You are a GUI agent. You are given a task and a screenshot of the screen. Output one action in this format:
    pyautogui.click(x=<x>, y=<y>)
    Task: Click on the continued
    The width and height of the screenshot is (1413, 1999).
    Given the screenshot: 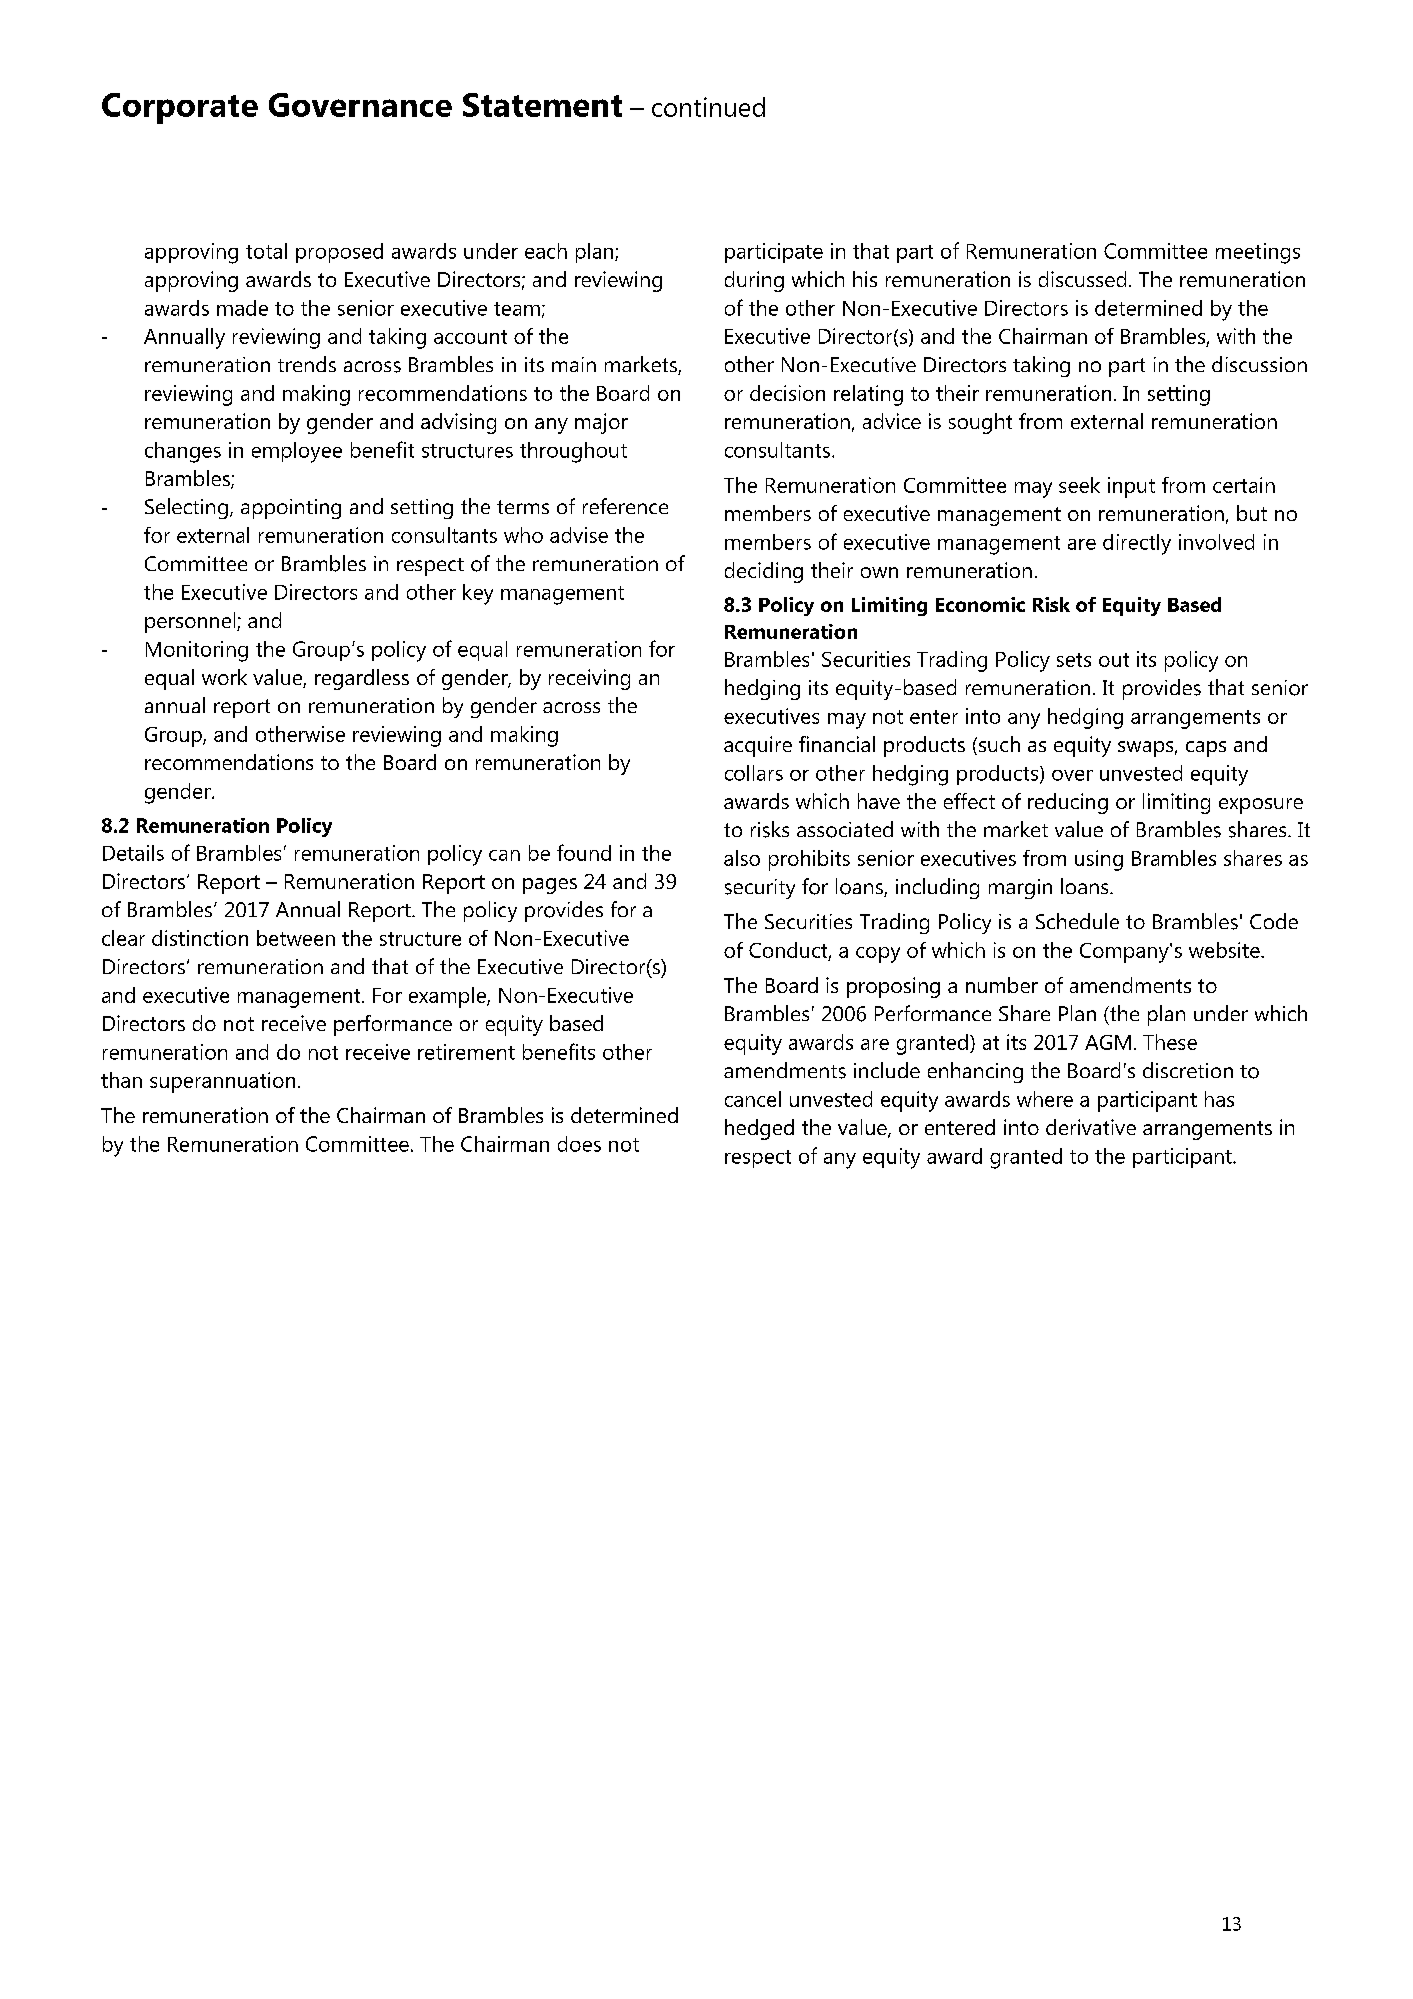 What is the action you would take?
    pyautogui.click(x=708, y=107)
